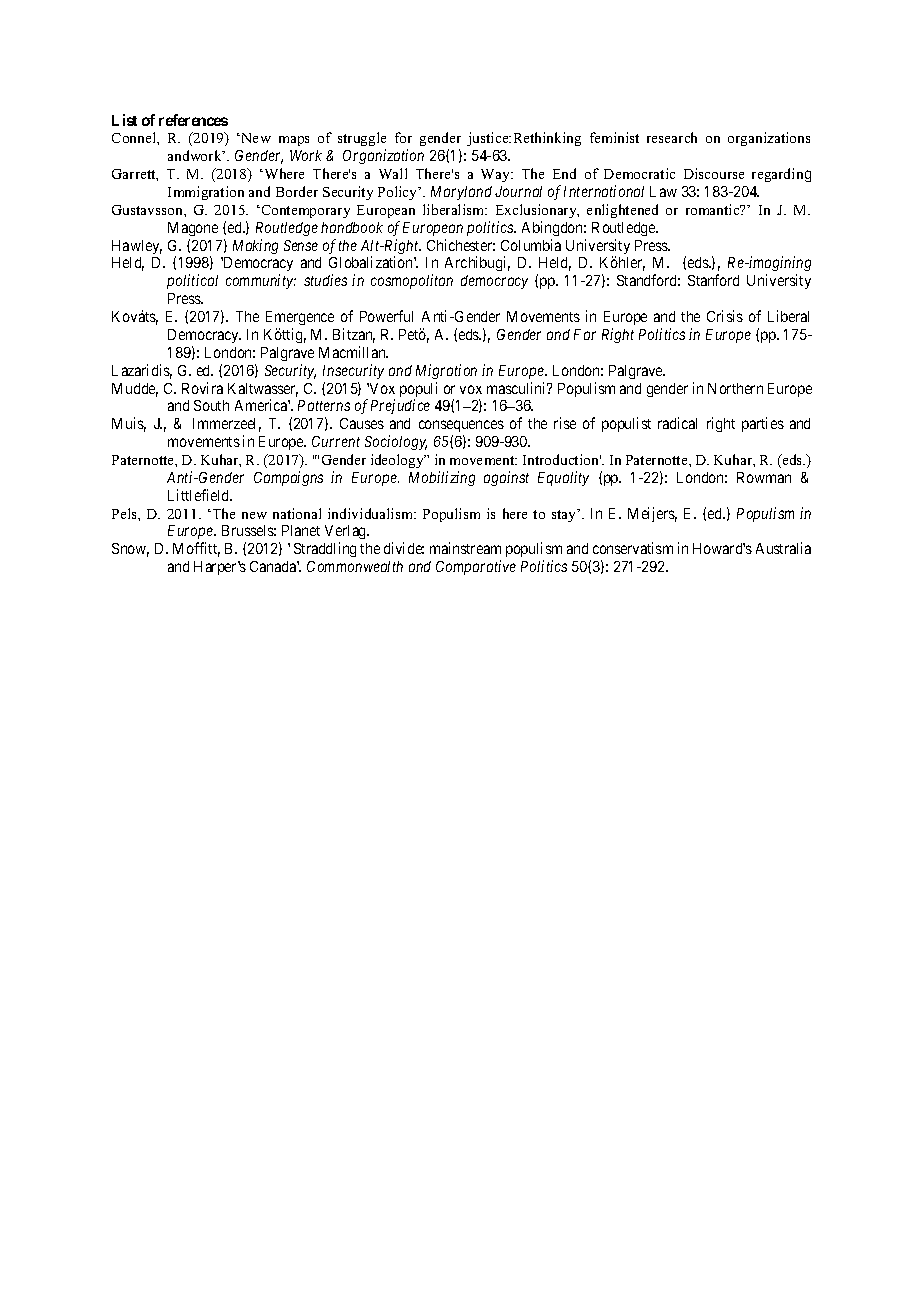 This screenshot has height=1308, width=924. I want to click on Moffitt, so click(196, 549).
